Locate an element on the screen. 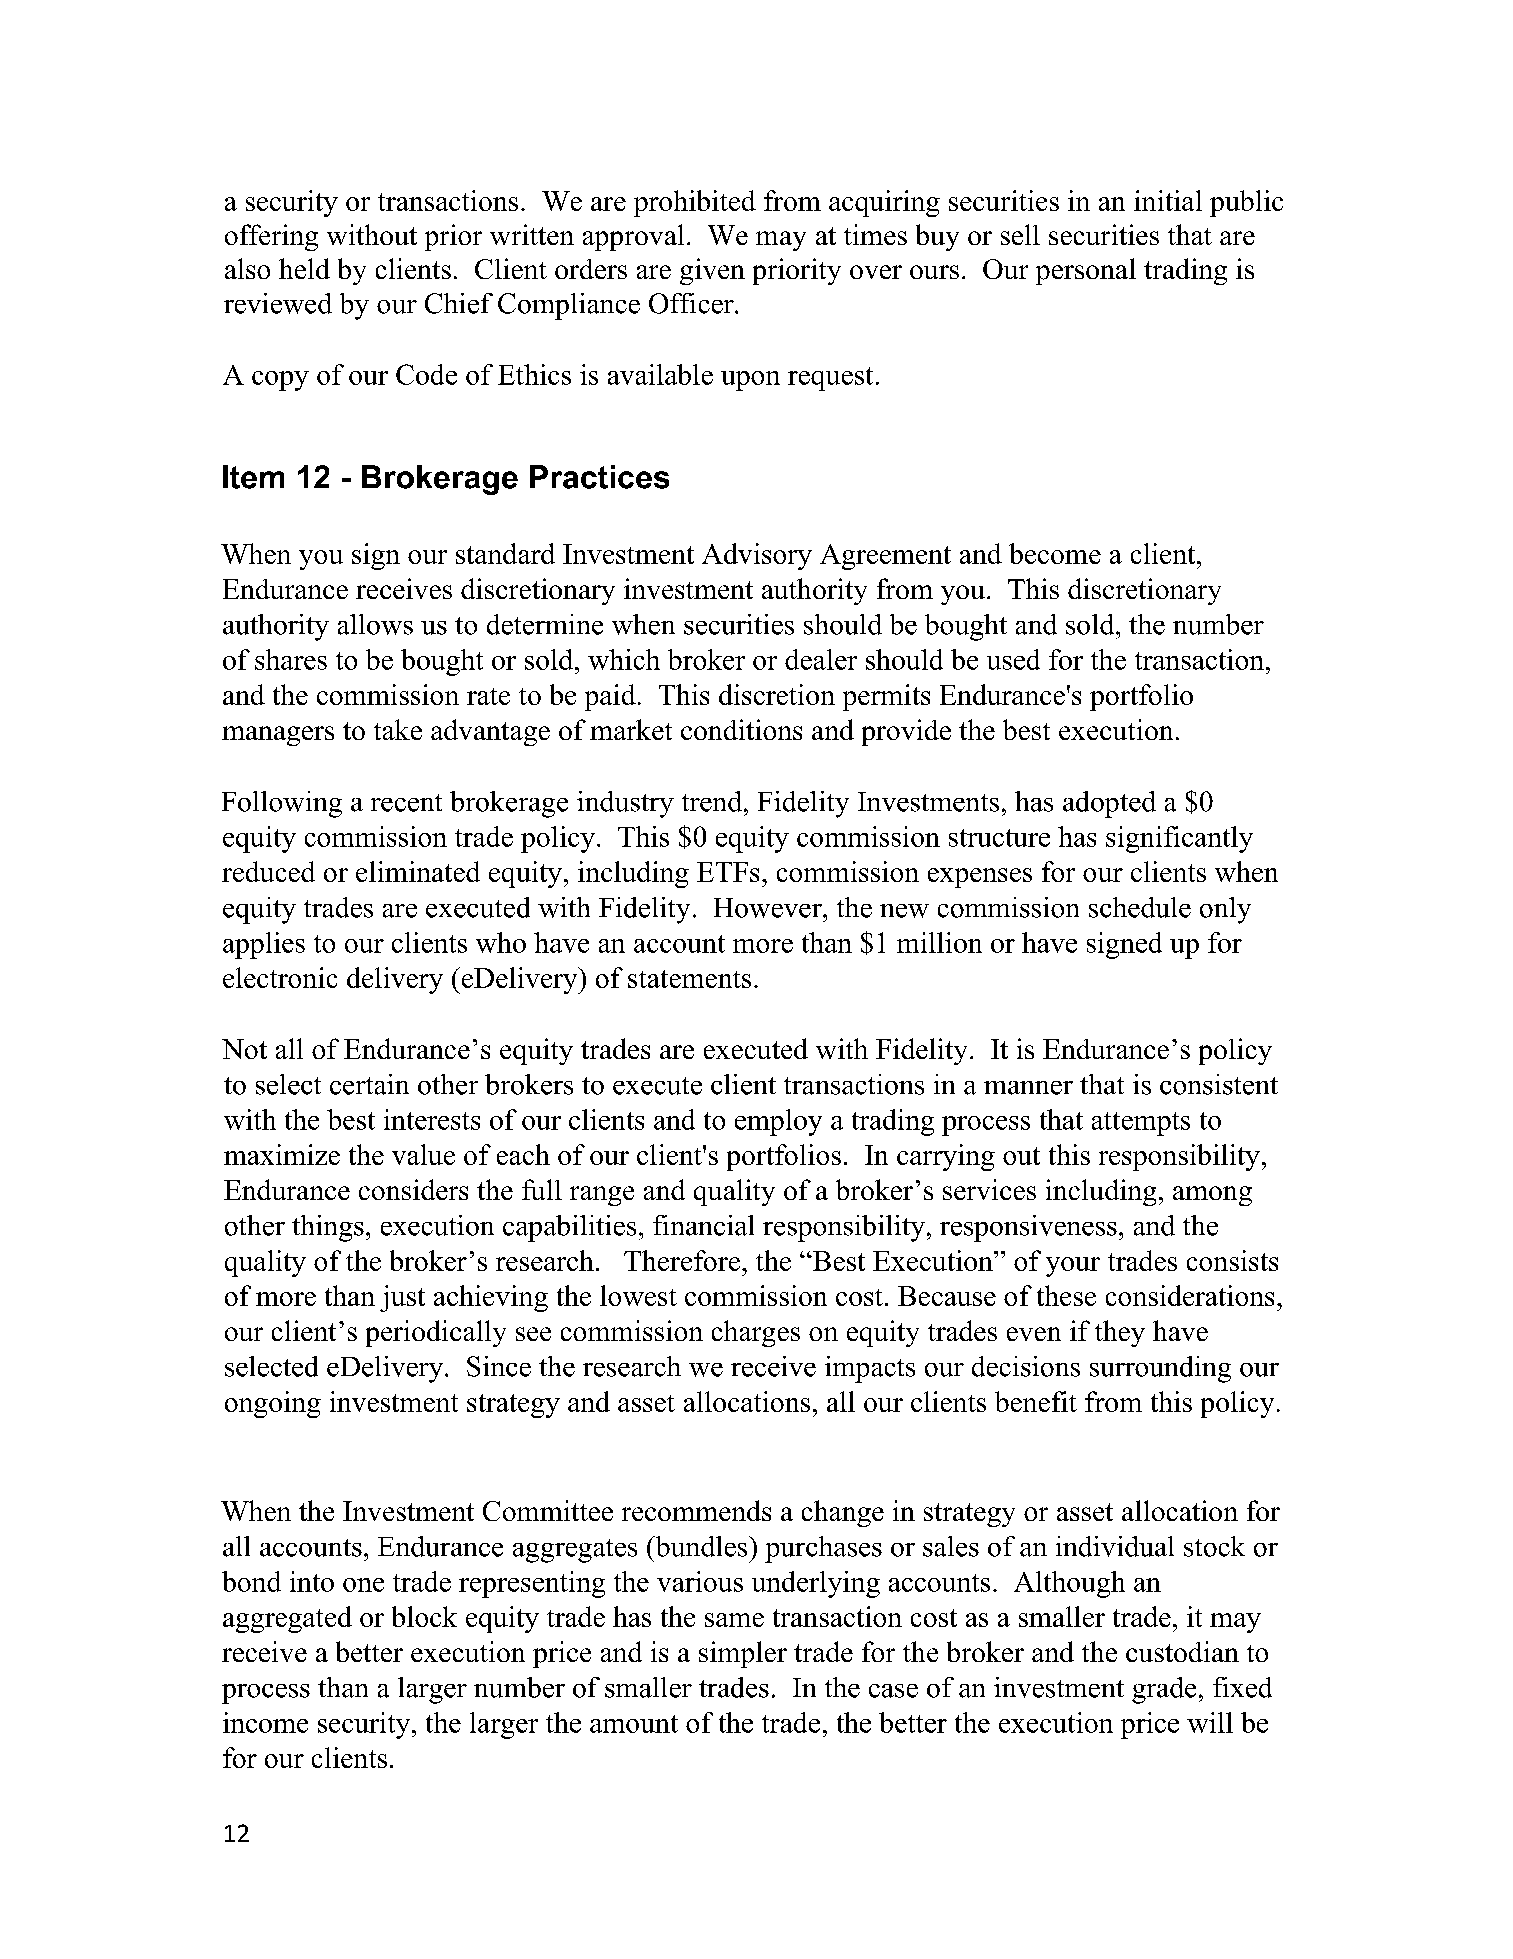 This screenshot has height=1959, width=1513. electronic is located at coordinates (280, 977).
